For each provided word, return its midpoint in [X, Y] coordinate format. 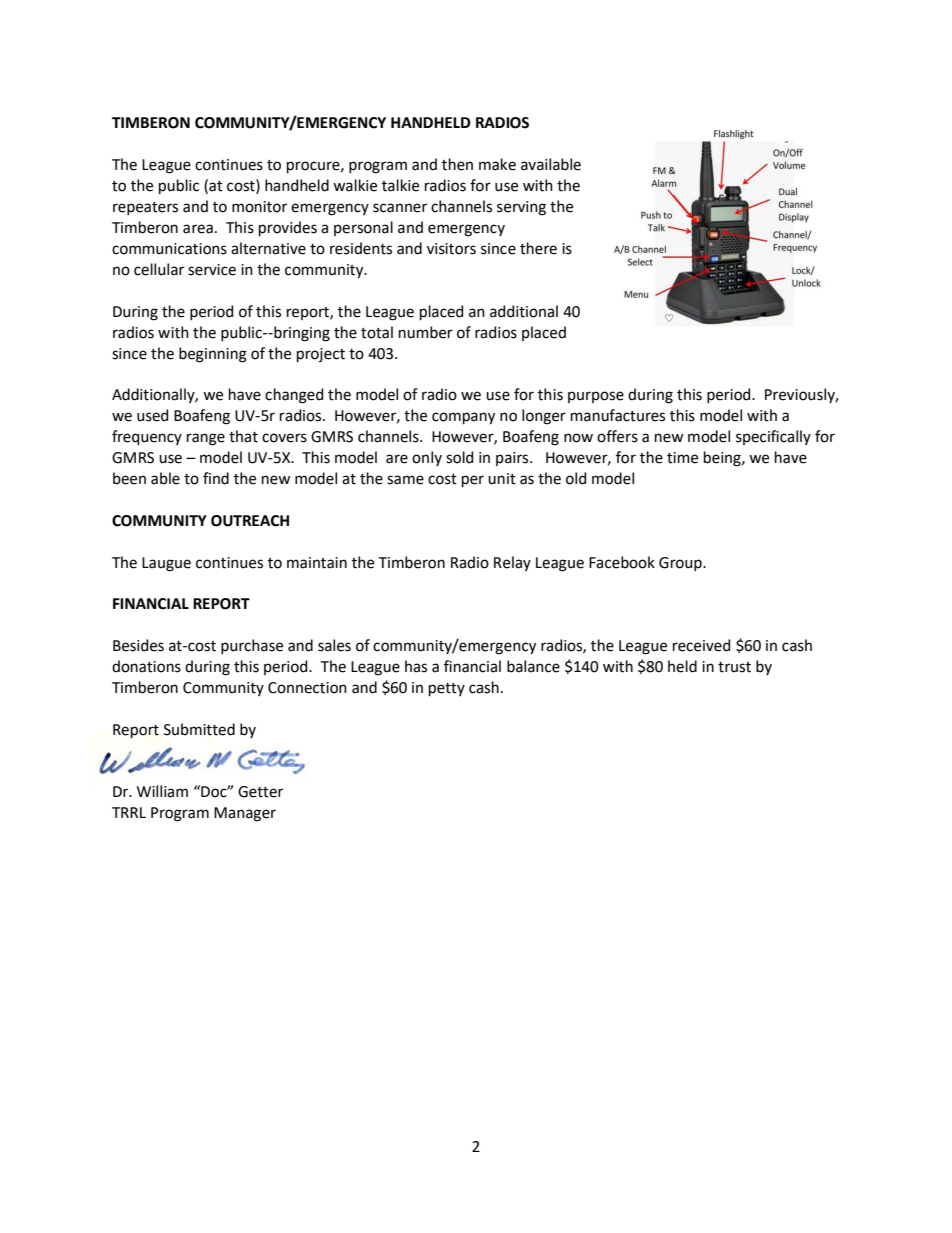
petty [447, 689]
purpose [596, 397]
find [216, 478]
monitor [259, 207]
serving [521, 208]
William [162, 791]
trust [734, 667]
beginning [213, 355]
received [701, 645]
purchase [252, 646]
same [405, 480]
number [426, 332]
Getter [260, 792]
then [457, 164]
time [682, 458]
